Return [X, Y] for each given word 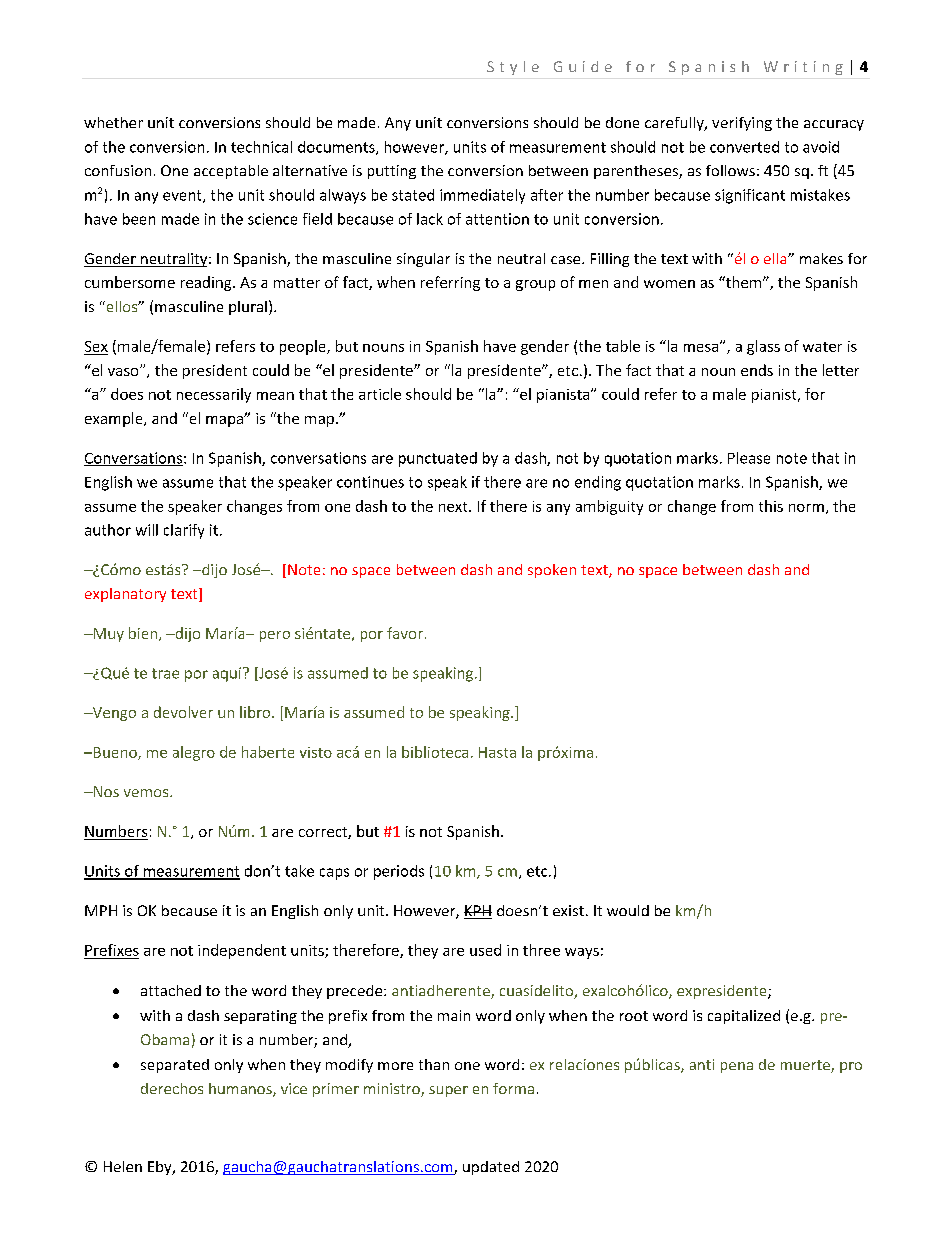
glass [763, 347]
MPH [101, 910]
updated [491, 1168]
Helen [123, 1166]
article [380, 394]
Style [513, 68]
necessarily [214, 395]
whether [113, 122]
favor [405, 633]
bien [144, 634]
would [628, 910]
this [771, 506]
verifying [742, 124]
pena [737, 1067]
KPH [478, 912]
